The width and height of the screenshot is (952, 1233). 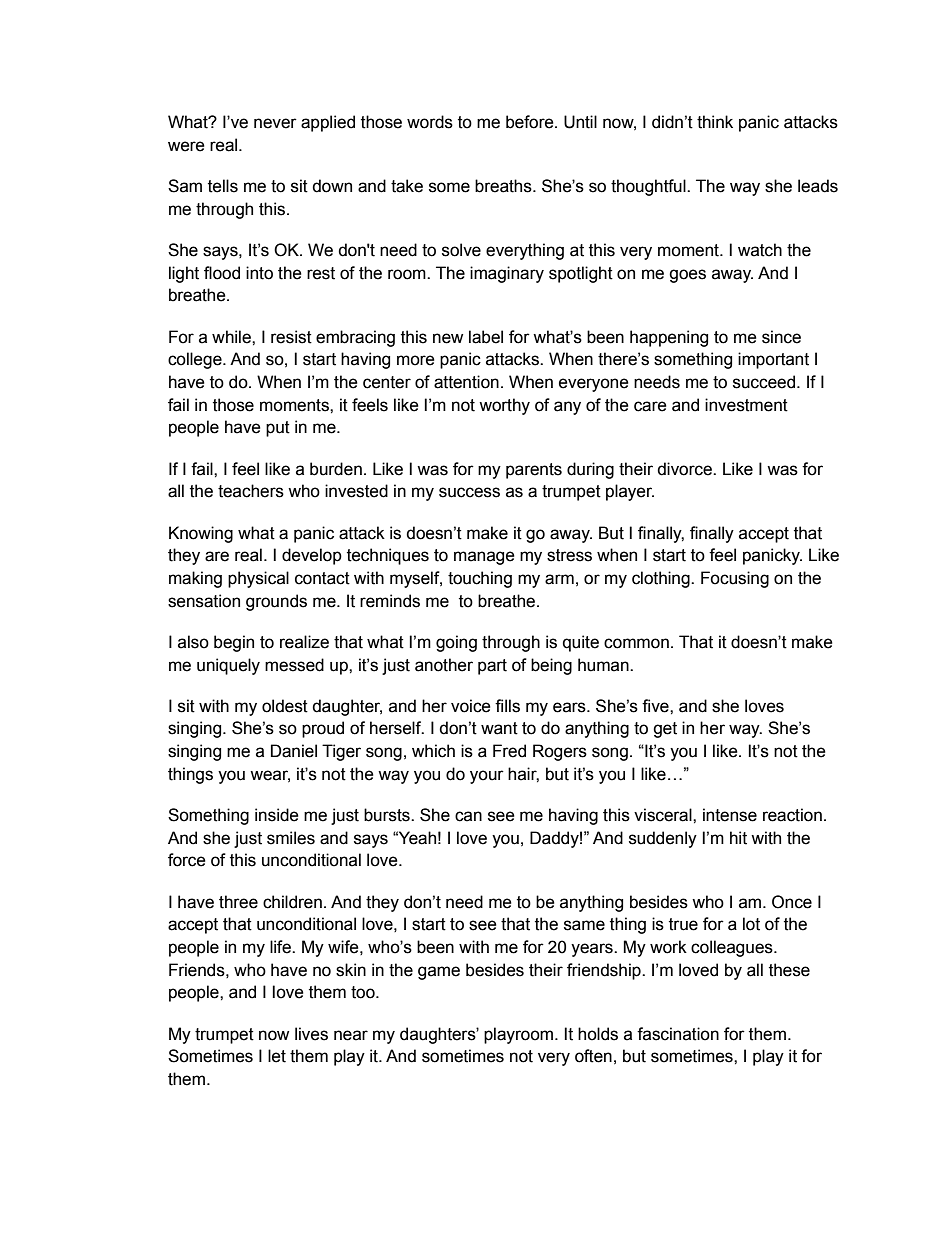 What do you see at coordinates (468, 816) in the screenshot?
I see `can` at bounding box center [468, 816].
